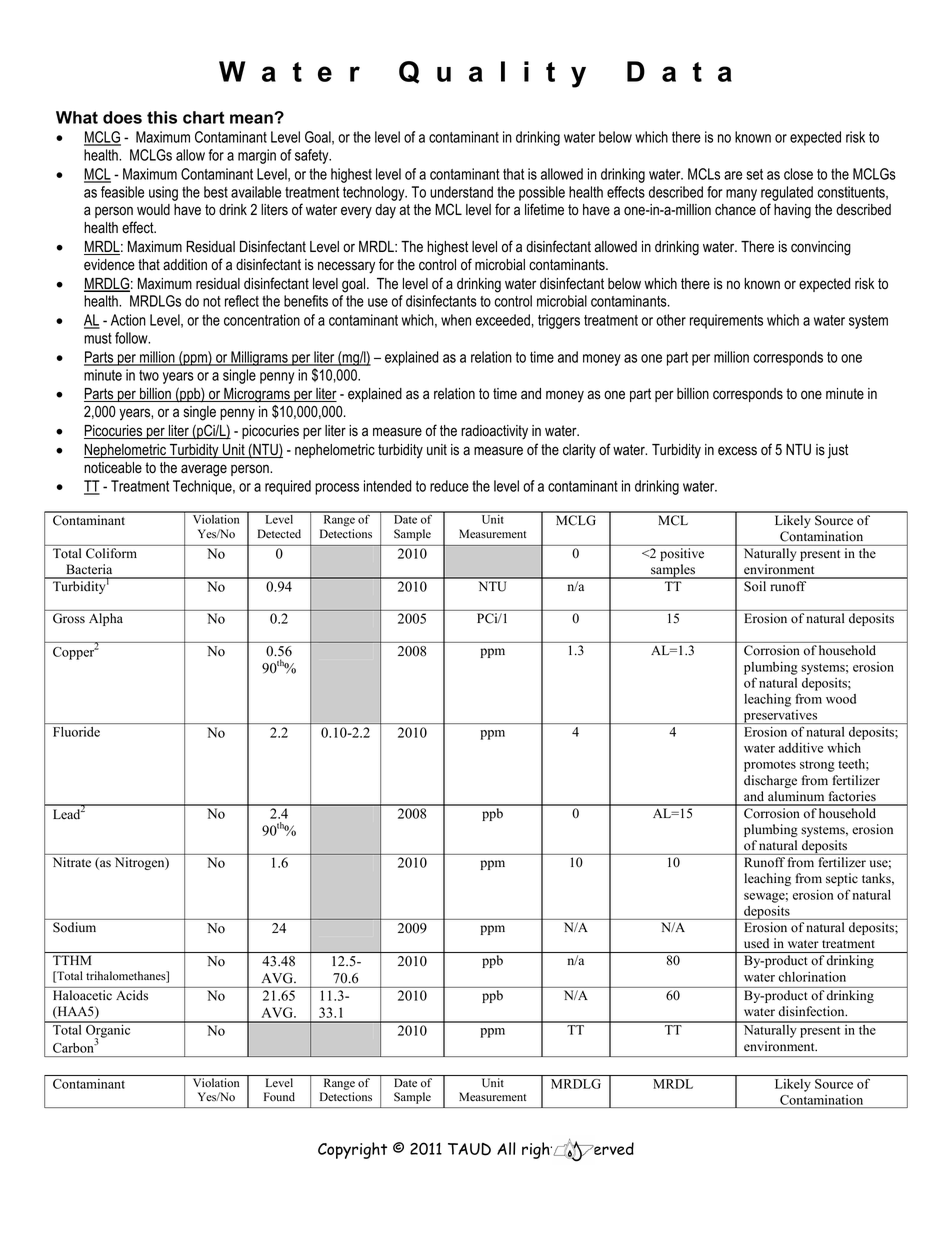  I want to click on Found, so click(279, 1097).
